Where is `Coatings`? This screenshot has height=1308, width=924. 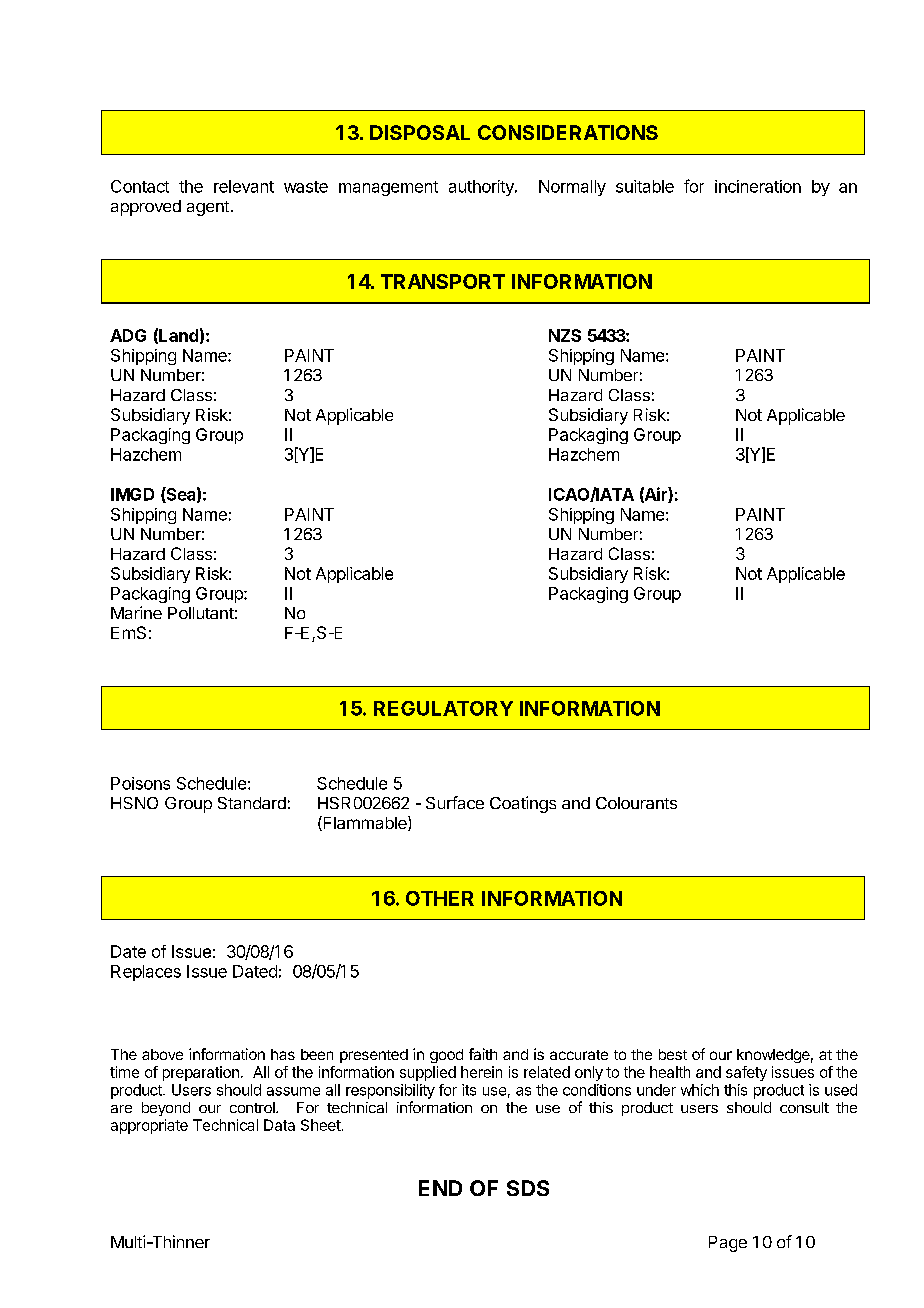
Coatings is located at coordinates (523, 804).
